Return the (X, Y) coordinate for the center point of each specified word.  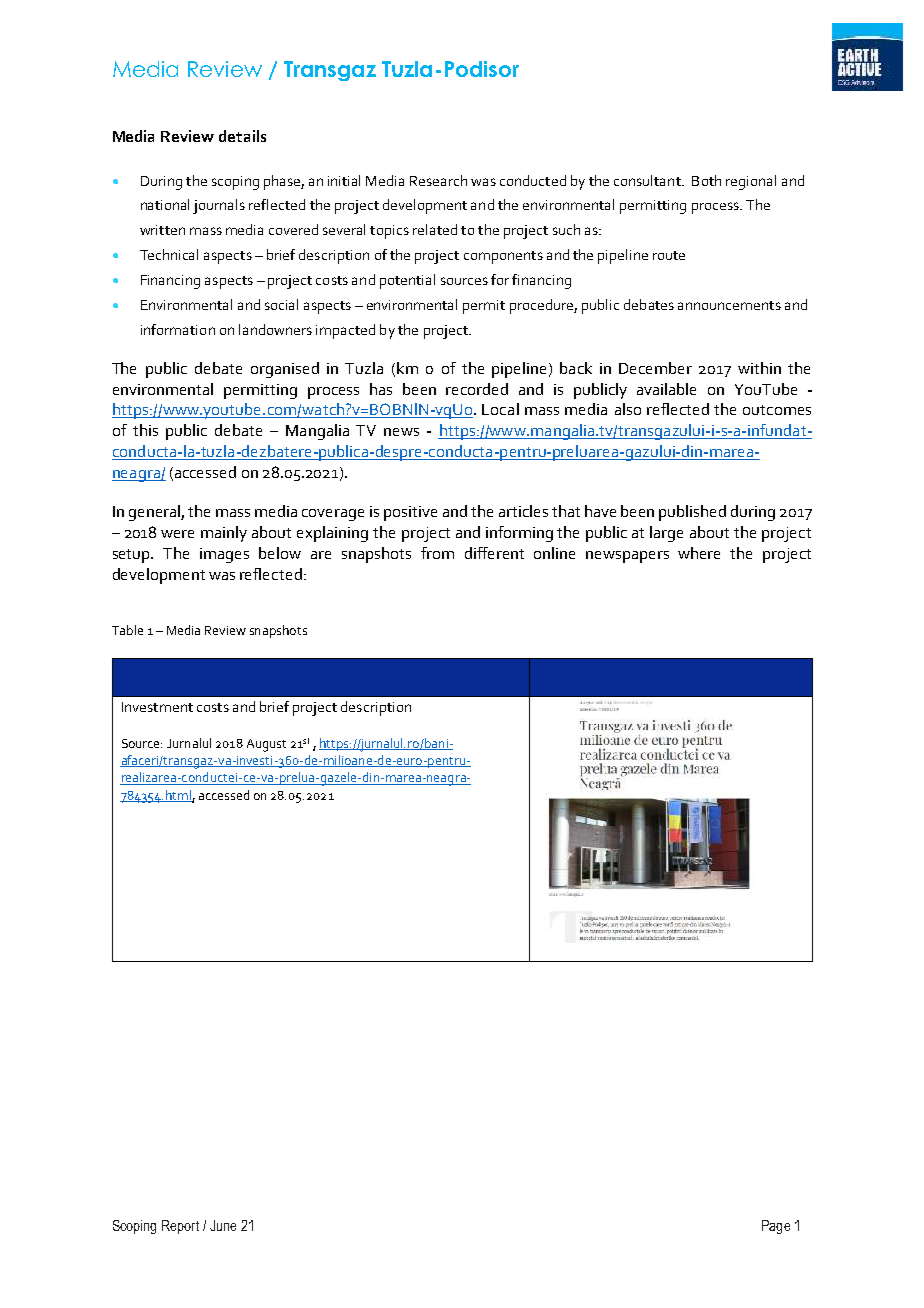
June (223, 1225)
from (437, 553)
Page (776, 1227)
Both (706, 180)
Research (438, 180)
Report (180, 1227)
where (699, 553)
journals (219, 206)
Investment (157, 707)
